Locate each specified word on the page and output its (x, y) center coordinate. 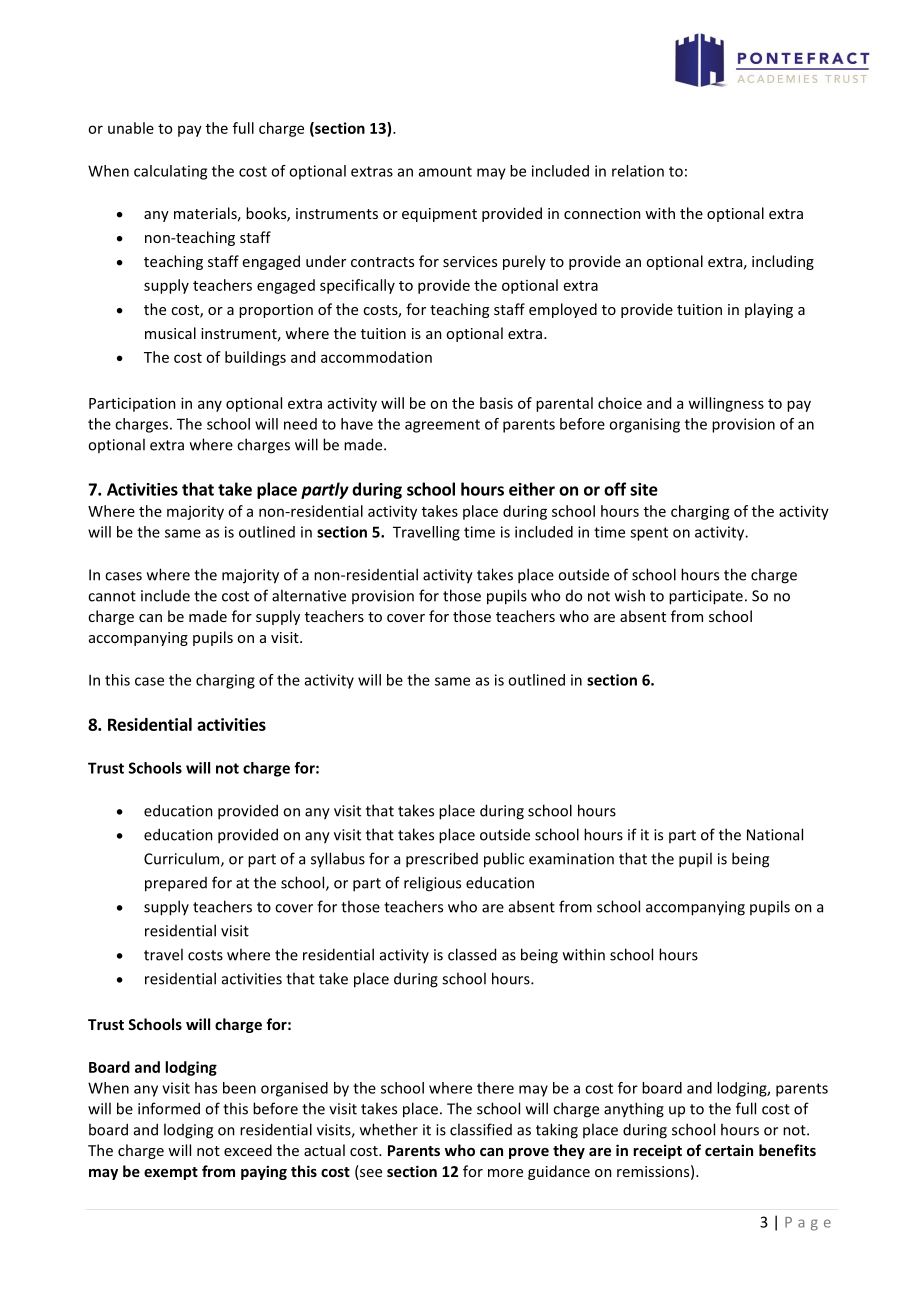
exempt (171, 1173)
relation (638, 171)
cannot (112, 596)
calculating (170, 172)
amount (445, 171)
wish (630, 595)
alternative (309, 595)
